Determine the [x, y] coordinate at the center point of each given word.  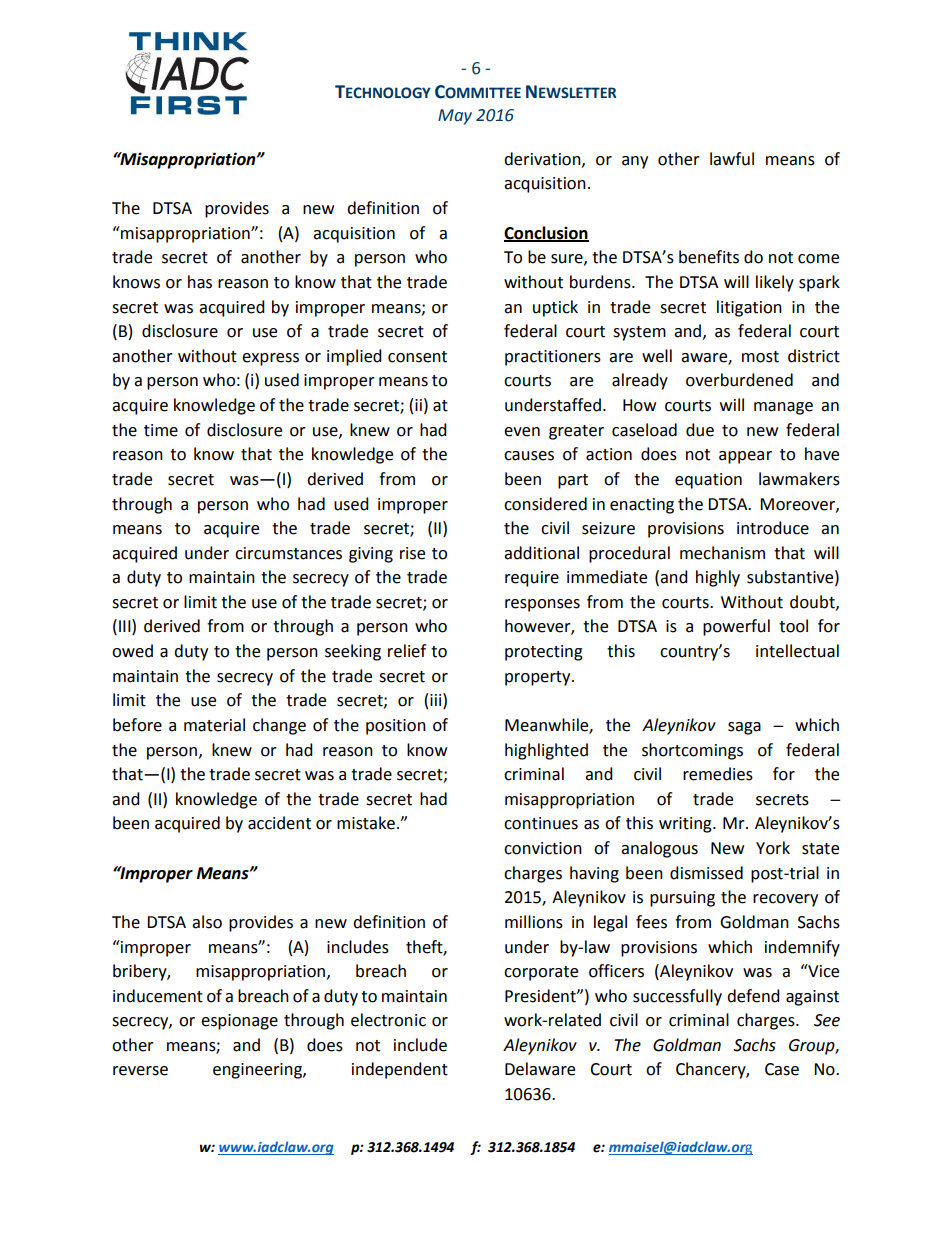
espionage [239, 1022]
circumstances [288, 553]
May [455, 117]
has [200, 282]
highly [718, 578]
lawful [732, 159]
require [532, 579]
